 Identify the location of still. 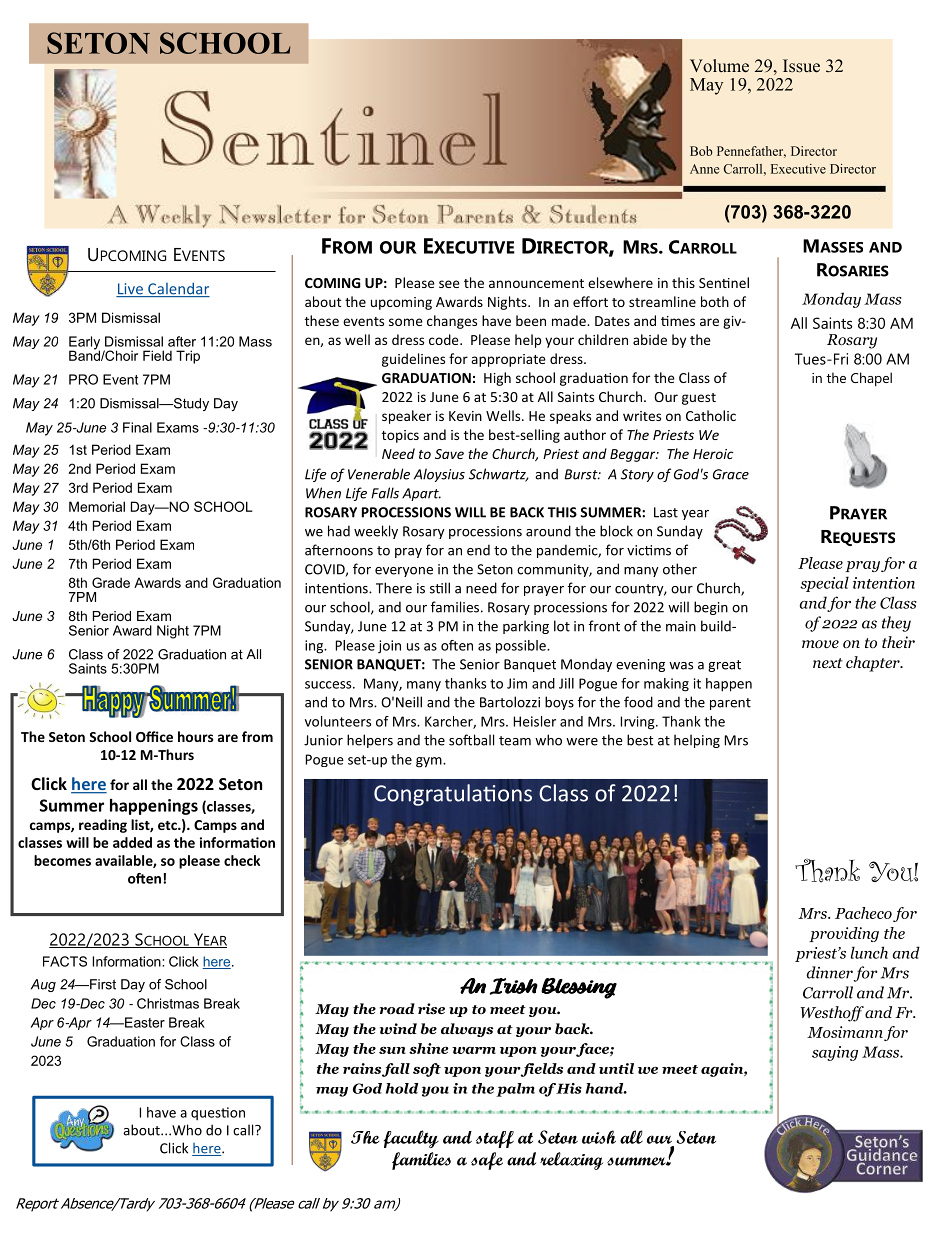
(440, 588).
